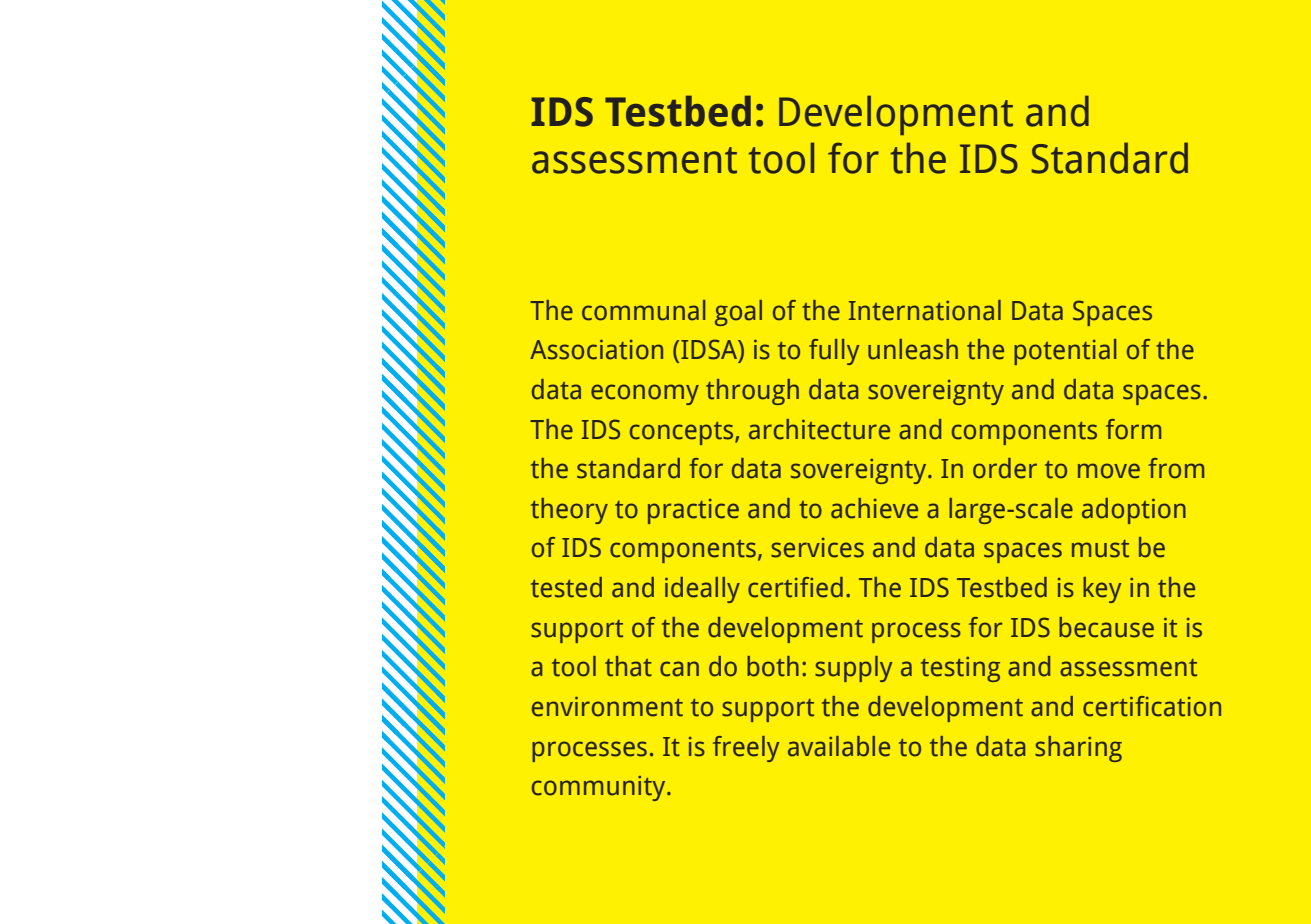 The image size is (1311, 924). What do you see at coordinates (1065, 352) in the document?
I see `potential` at bounding box center [1065, 352].
